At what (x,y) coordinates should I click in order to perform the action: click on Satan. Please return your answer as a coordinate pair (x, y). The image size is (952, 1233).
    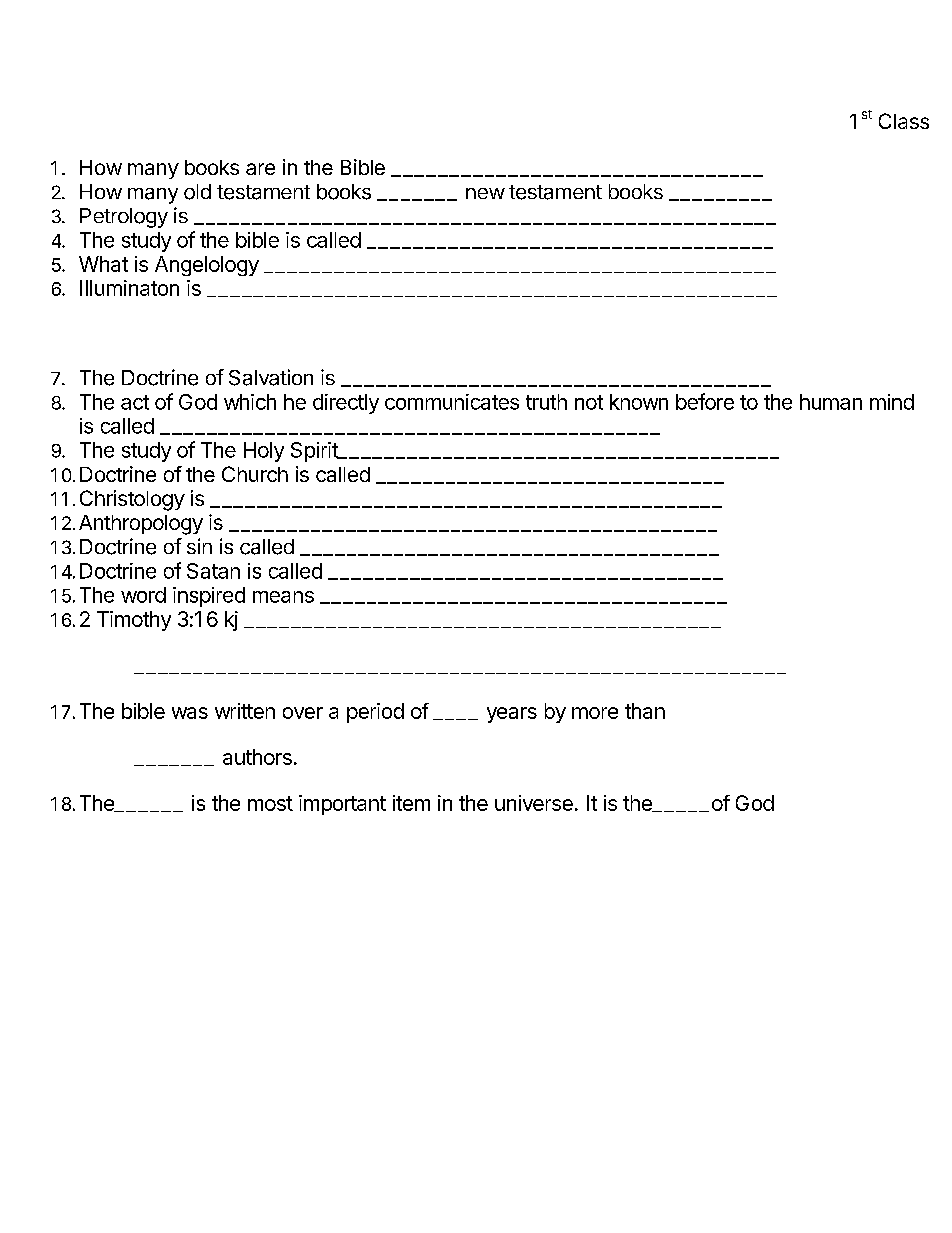
    Looking at the image, I should click on (213, 571).
